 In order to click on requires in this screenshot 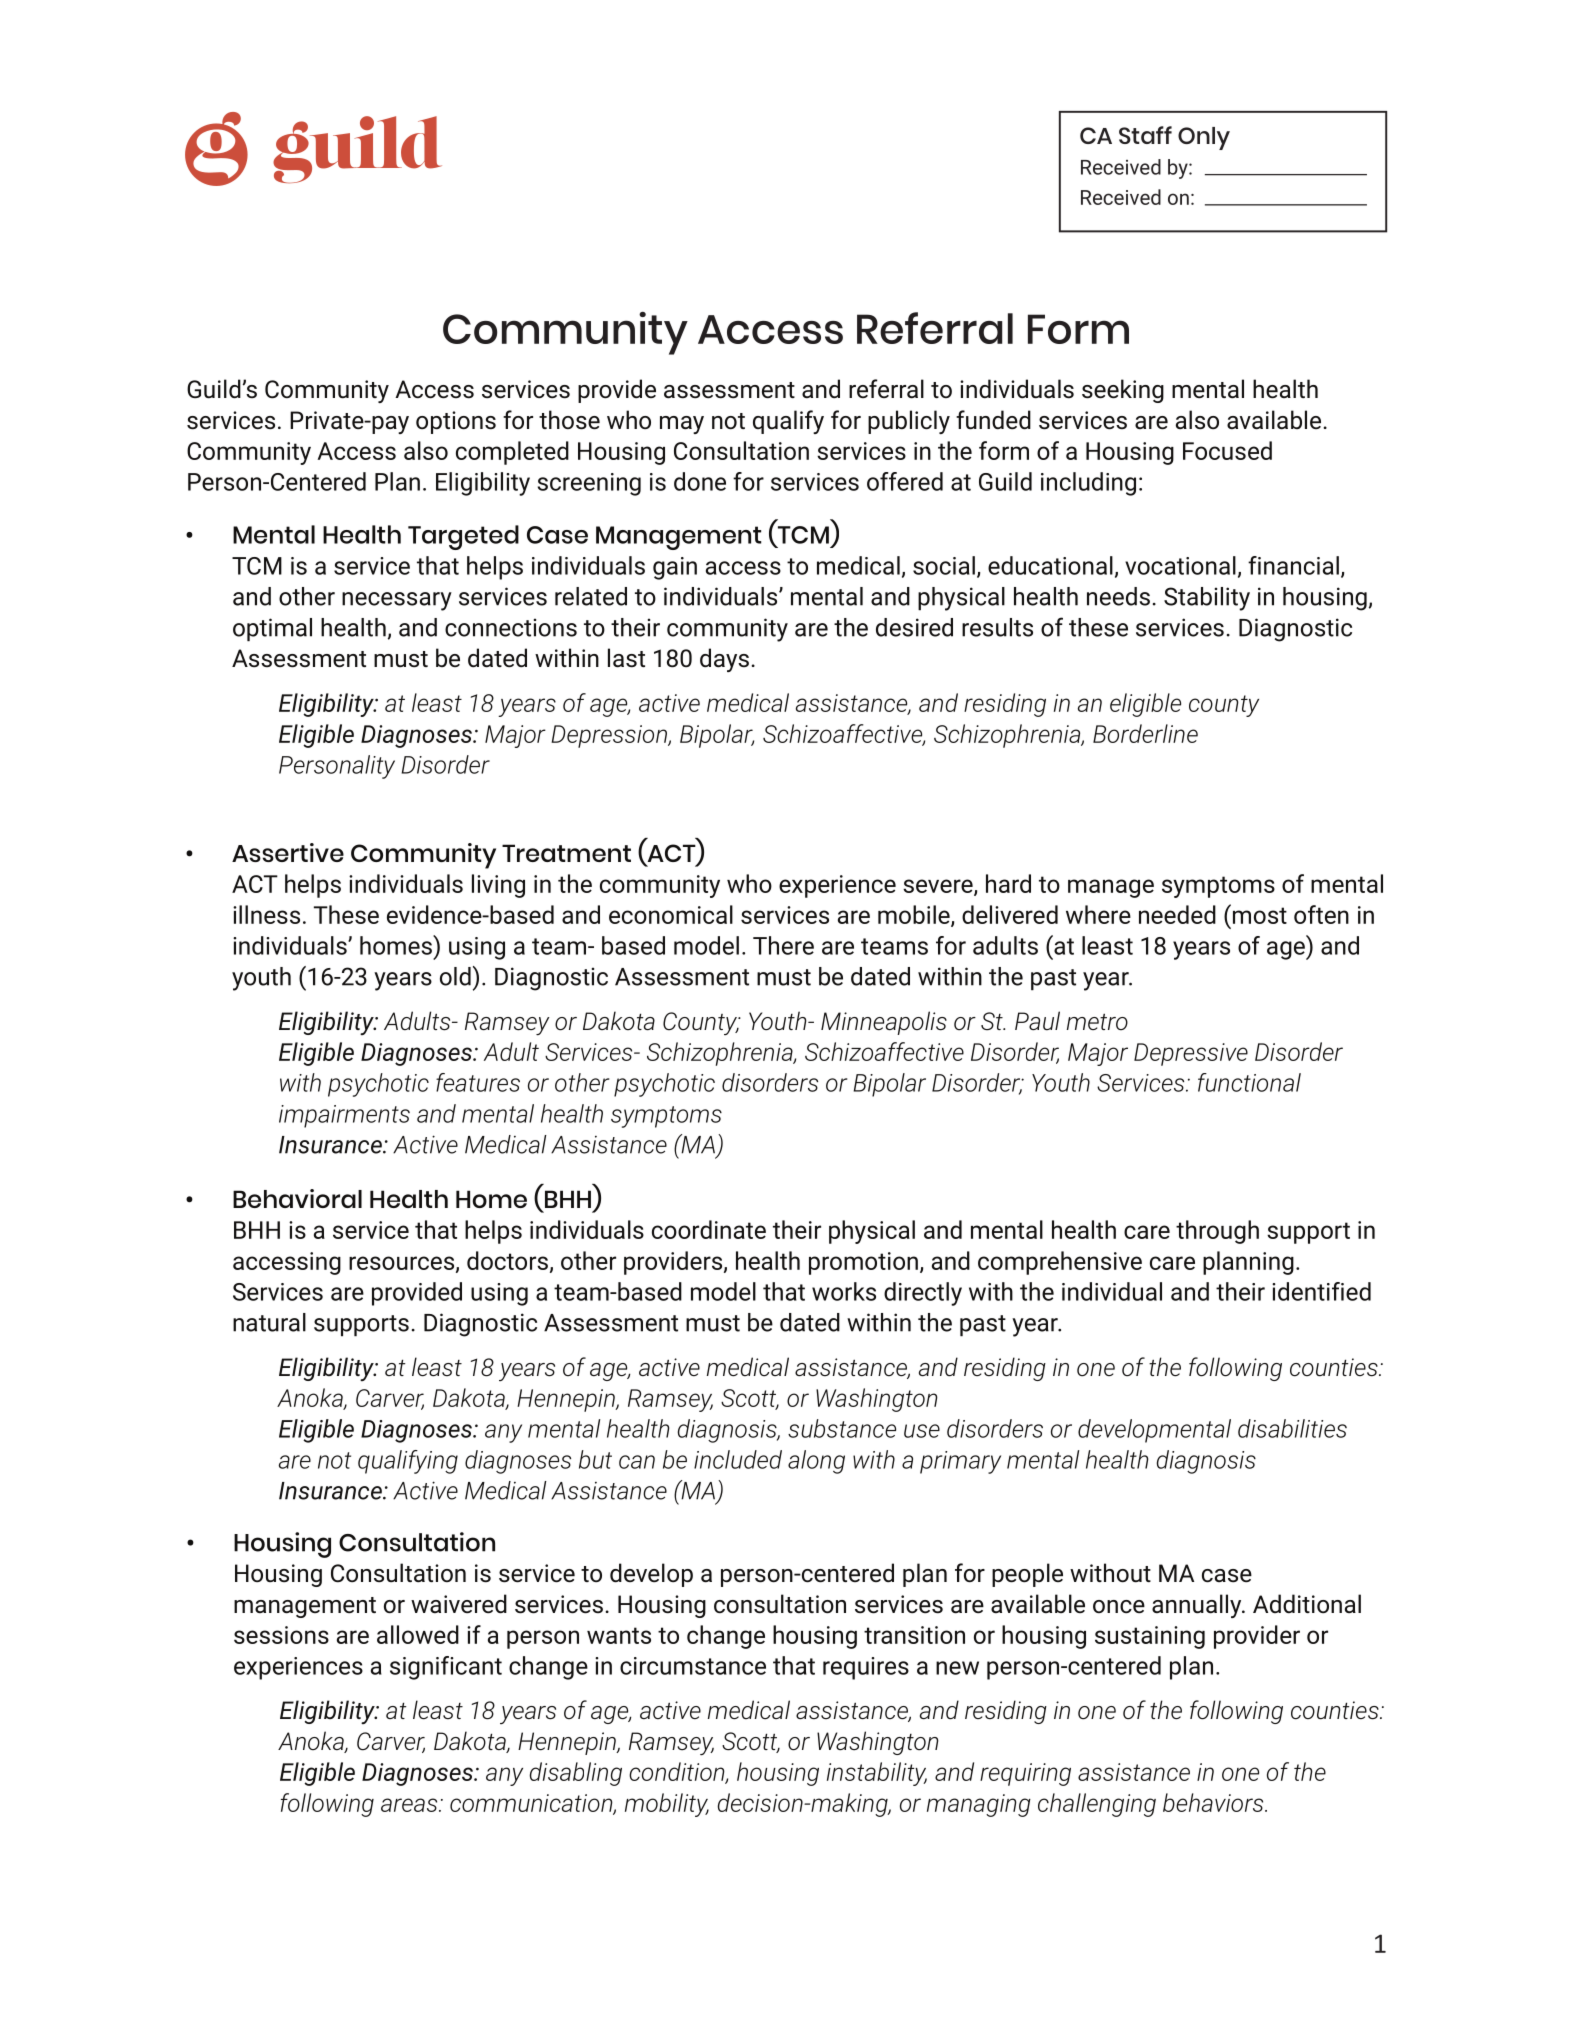, I will do `click(866, 1668)`.
